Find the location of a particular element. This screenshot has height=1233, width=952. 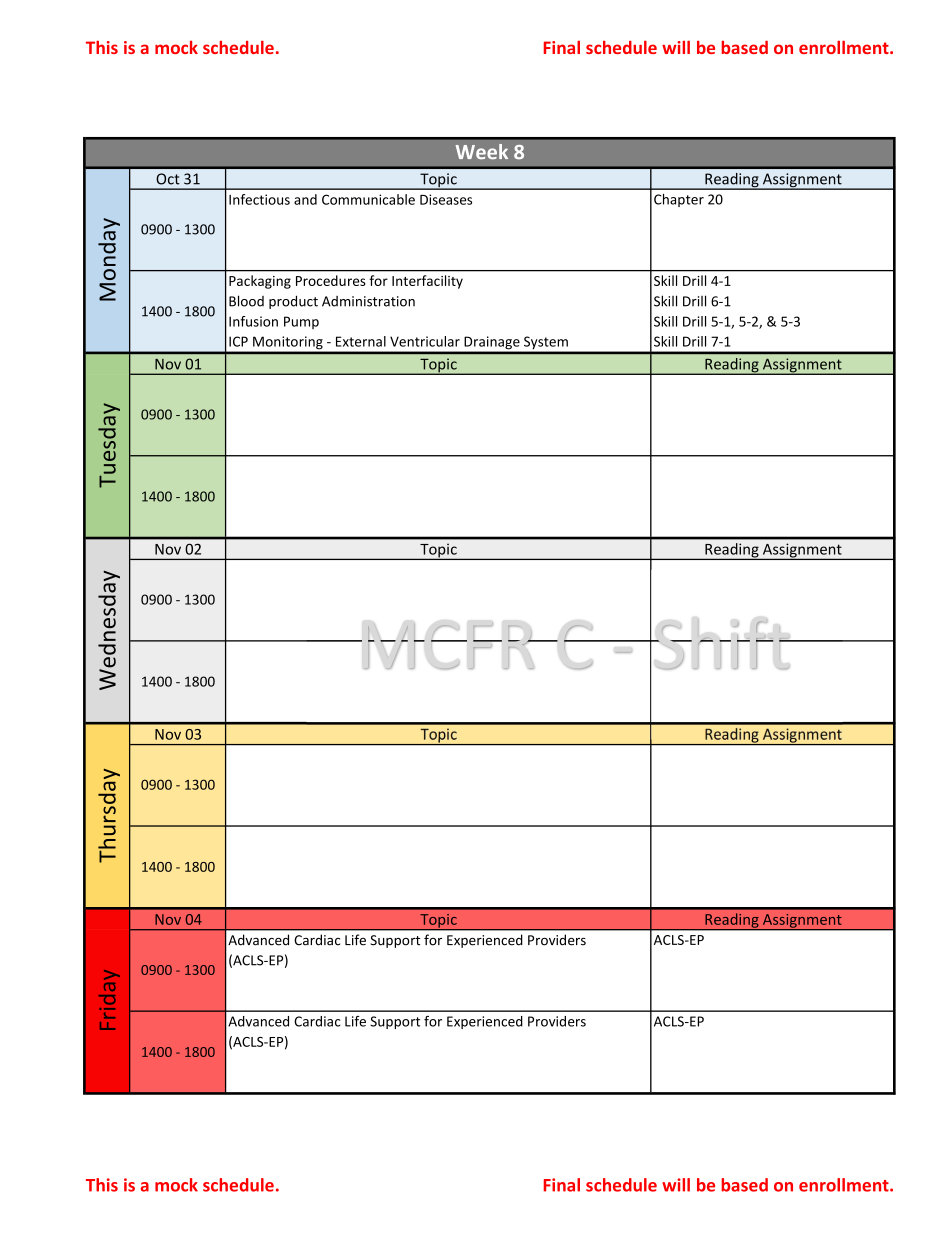

Shift is located at coordinates (721, 644).
